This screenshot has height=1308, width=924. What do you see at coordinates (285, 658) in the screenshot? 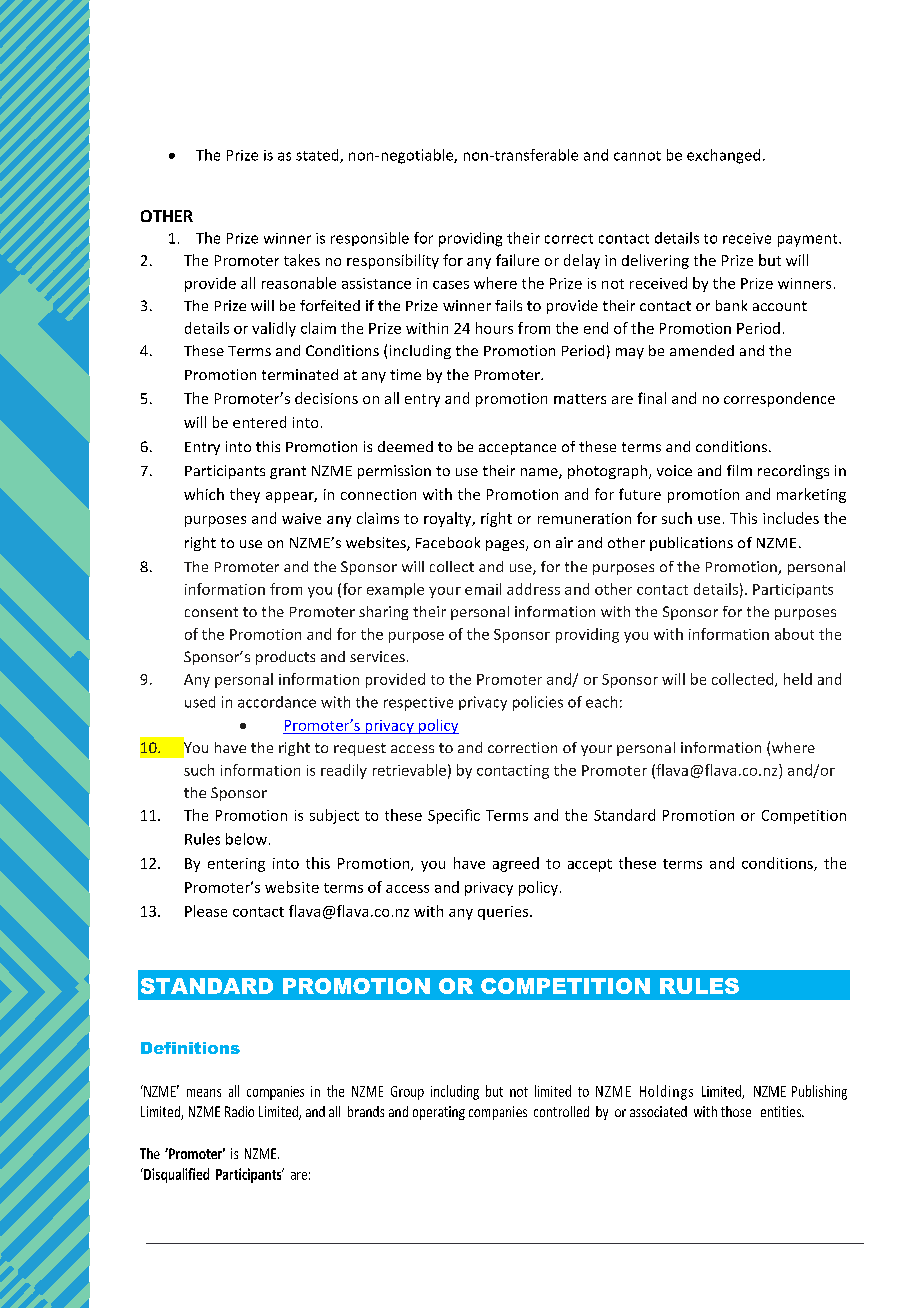
I see `products` at bounding box center [285, 658].
